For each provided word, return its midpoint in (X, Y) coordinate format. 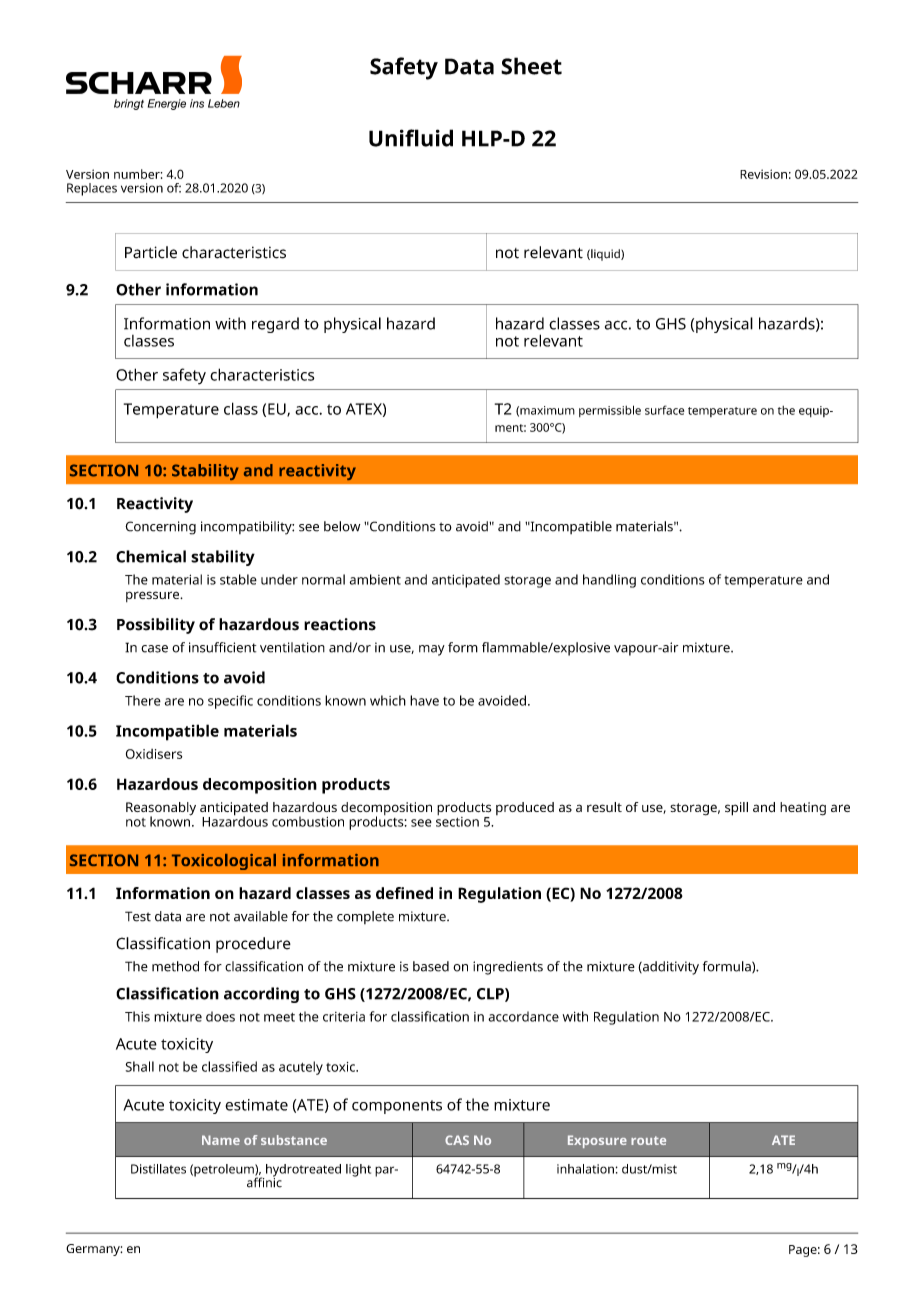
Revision (763, 174)
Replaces (92, 189)
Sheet (531, 66)
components (397, 1107)
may (432, 650)
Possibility (156, 626)
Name (221, 1140)
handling (609, 581)
